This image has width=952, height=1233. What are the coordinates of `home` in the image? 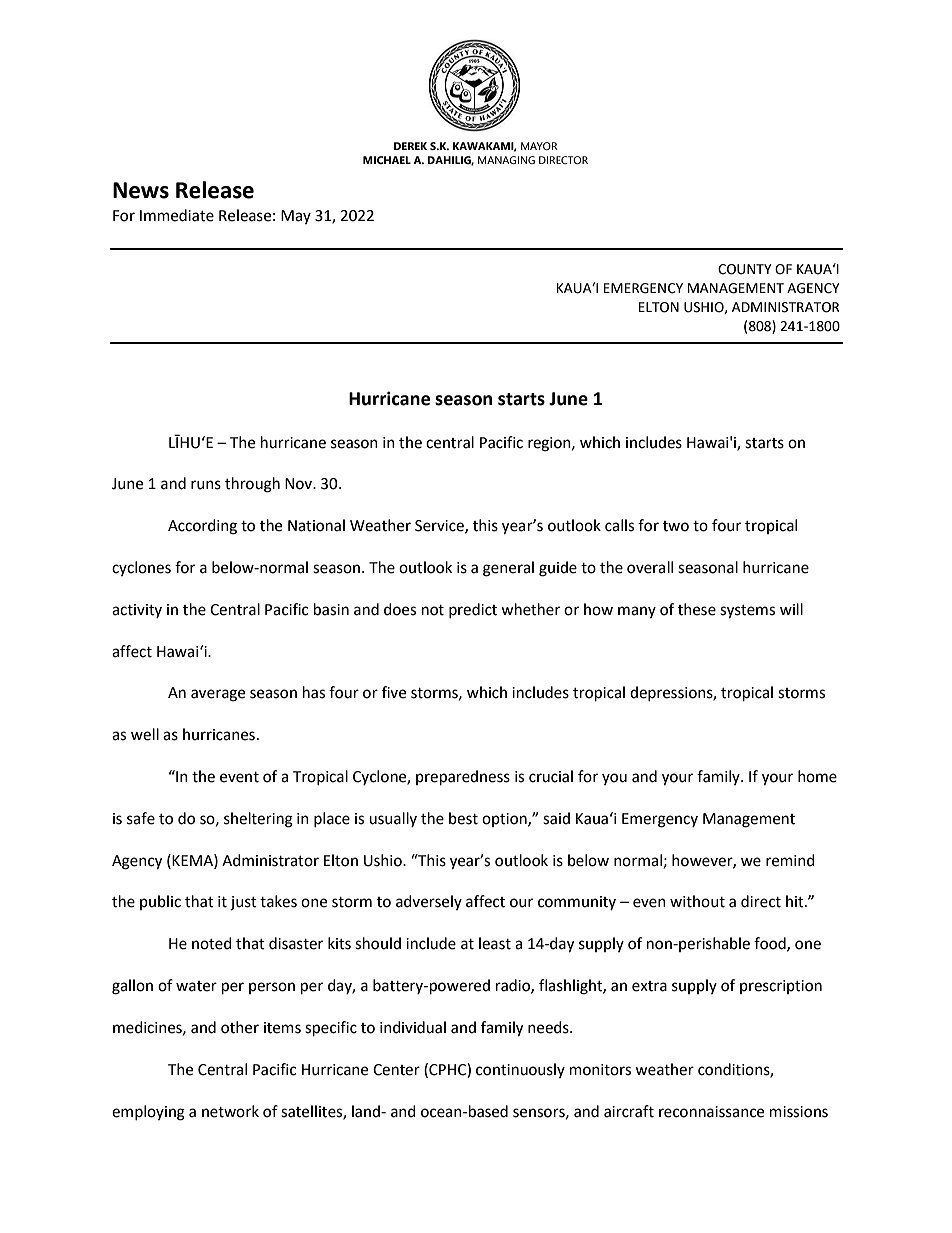 It's located at (817, 776).
